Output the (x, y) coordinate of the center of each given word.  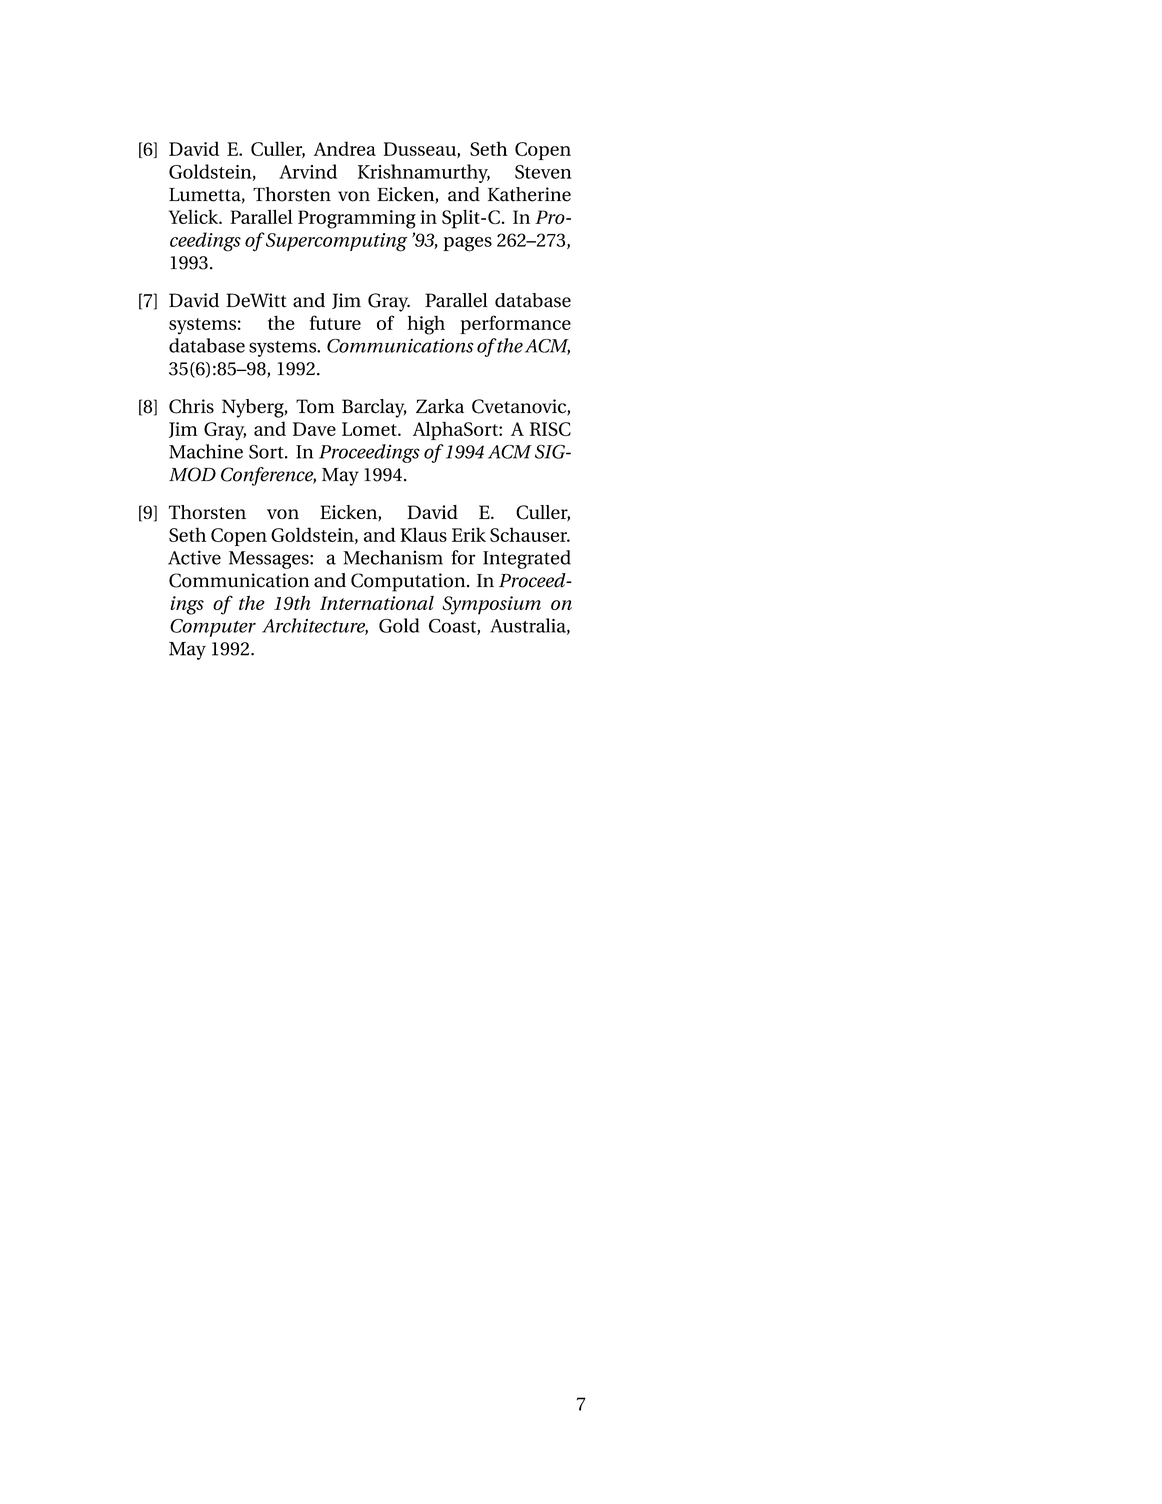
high (426, 325)
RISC (550, 429)
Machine (206, 451)
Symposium (491, 605)
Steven (543, 172)
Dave (314, 429)
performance (515, 324)
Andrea (345, 148)
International (377, 602)
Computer (213, 628)
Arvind (308, 171)
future (335, 322)
